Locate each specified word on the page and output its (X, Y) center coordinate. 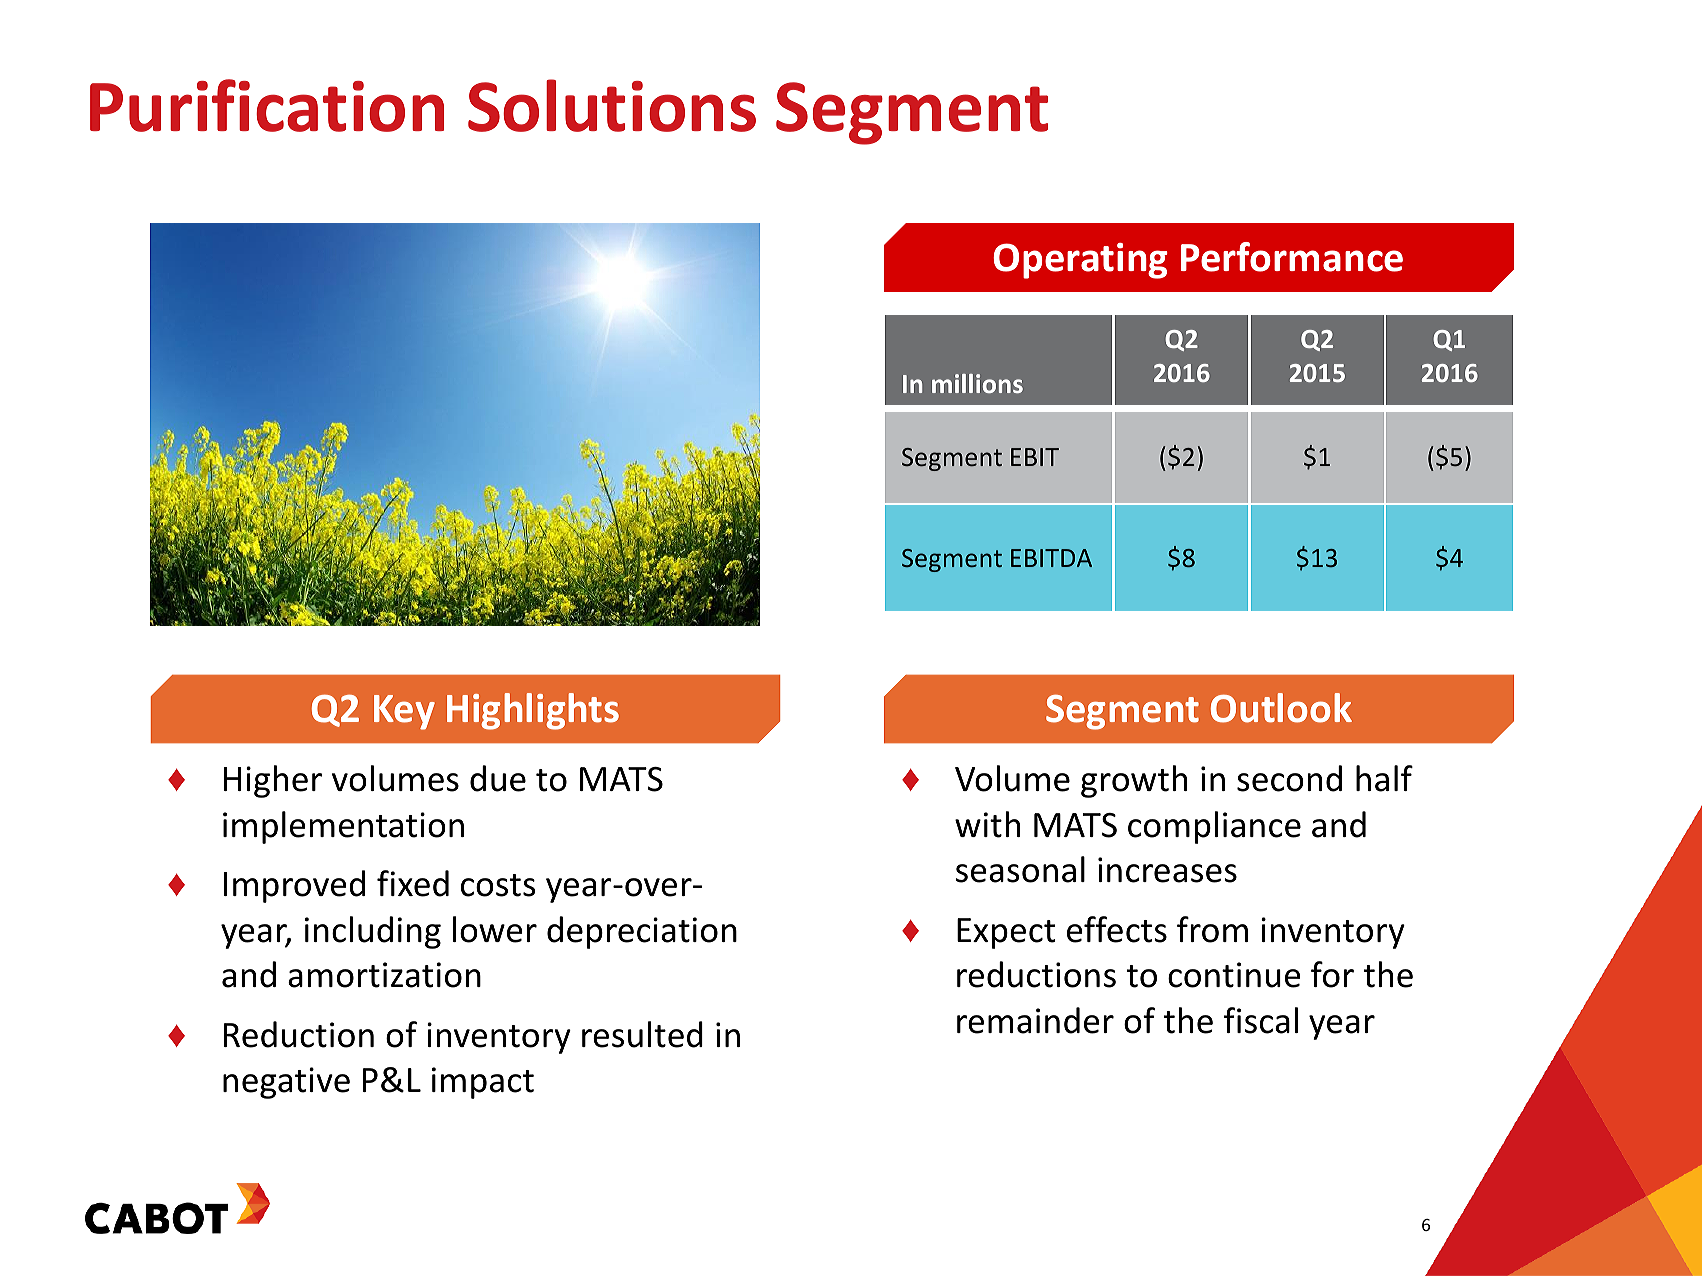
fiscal (1261, 1020)
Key (404, 712)
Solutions (612, 105)
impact (483, 1083)
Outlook (1281, 708)
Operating (1080, 261)
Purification (267, 105)
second (1289, 778)
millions (977, 383)
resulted (642, 1034)
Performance (1292, 257)
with (987, 824)
